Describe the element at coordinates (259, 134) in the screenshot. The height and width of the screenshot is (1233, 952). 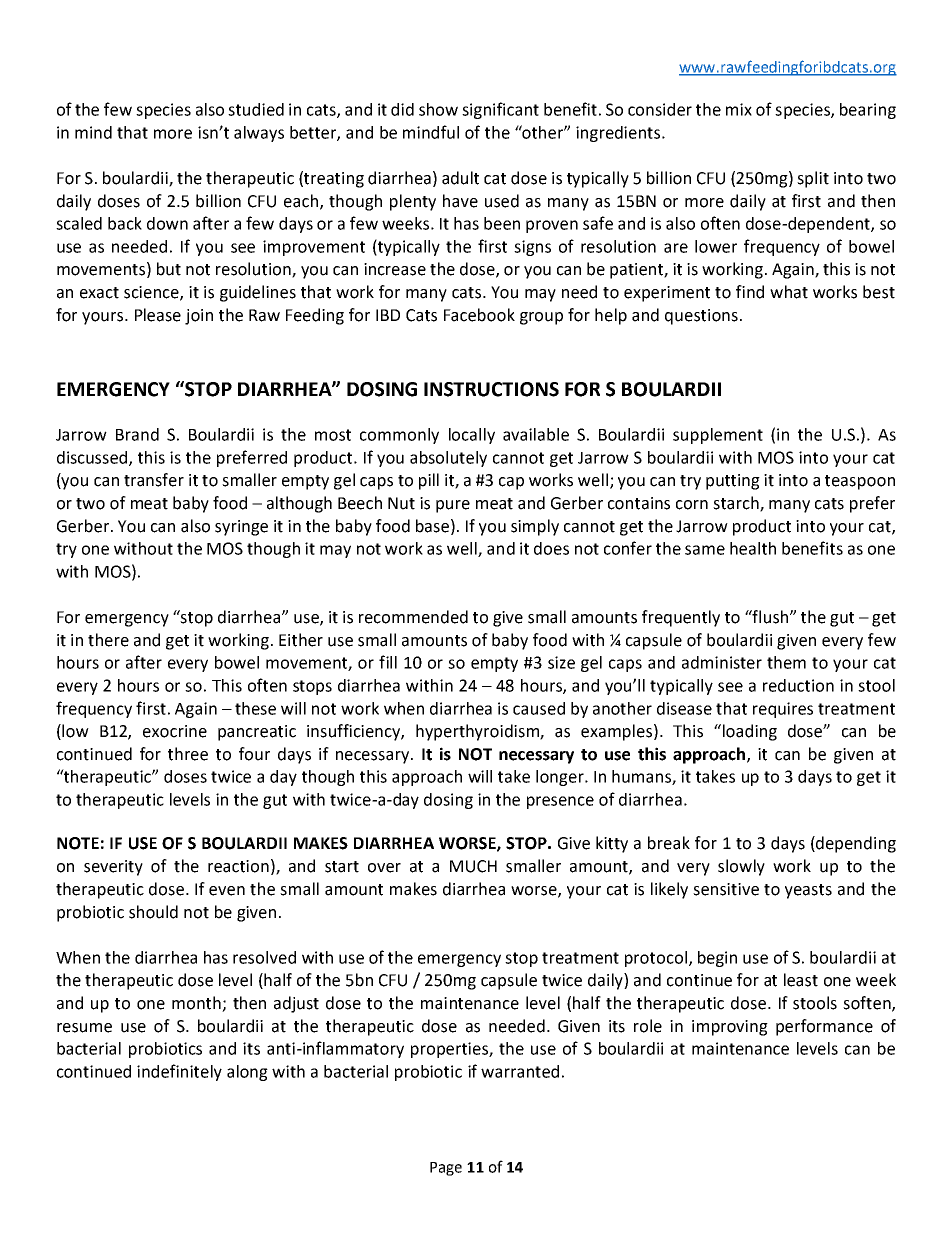
I see `always` at that location.
